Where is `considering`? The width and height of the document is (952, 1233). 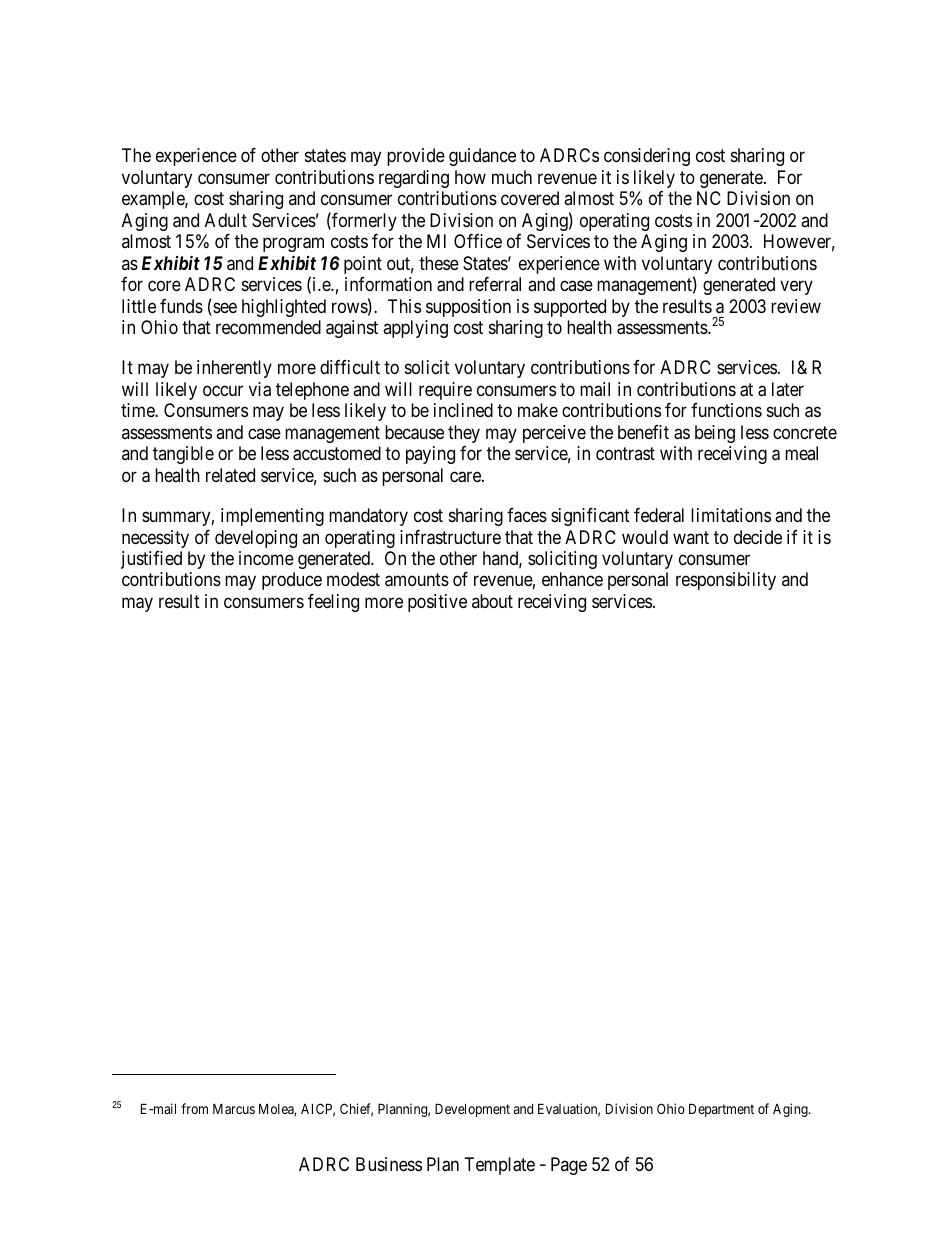 considering is located at coordinates (647, 157).
